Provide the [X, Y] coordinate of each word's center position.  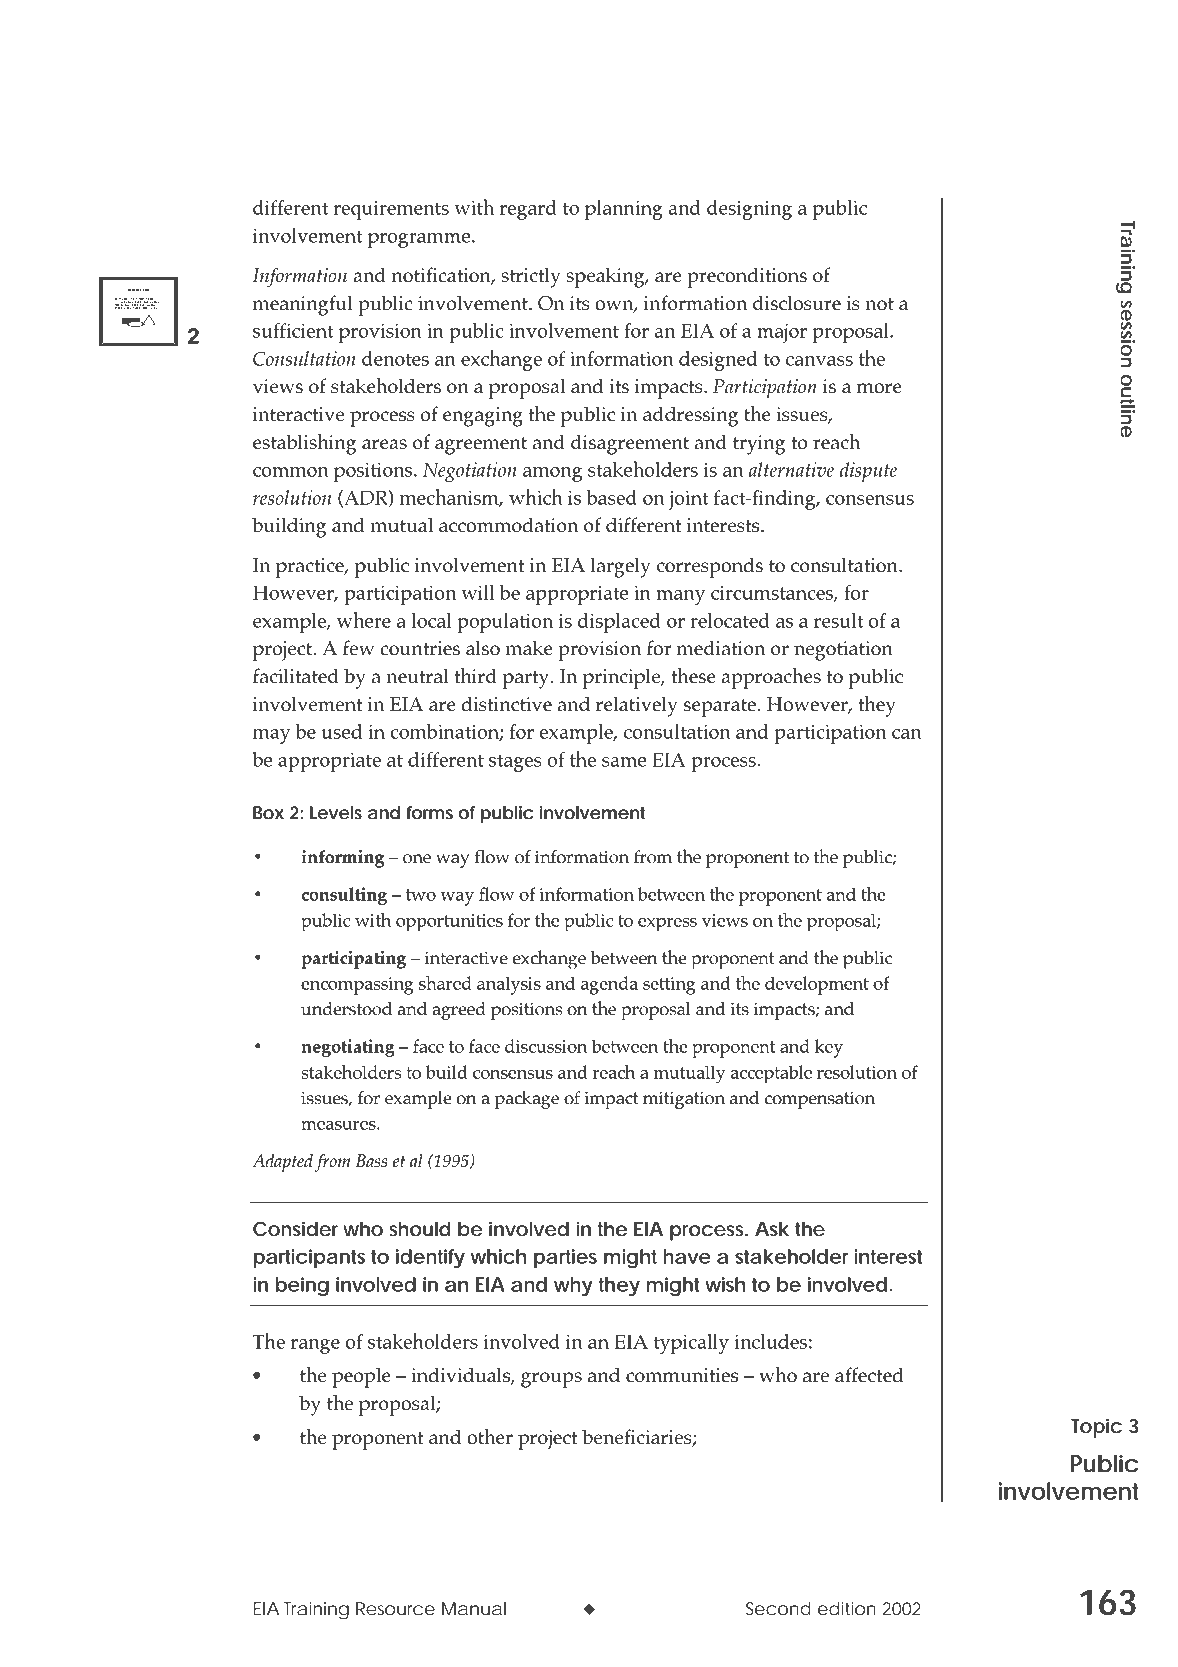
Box [268, 812]
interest [888, 1256]
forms [430, 812]
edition [847, 1608]
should [420, 1229]
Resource [395, 1608]
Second [778, 1608]
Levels [336, 812]
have [687, 1256]
